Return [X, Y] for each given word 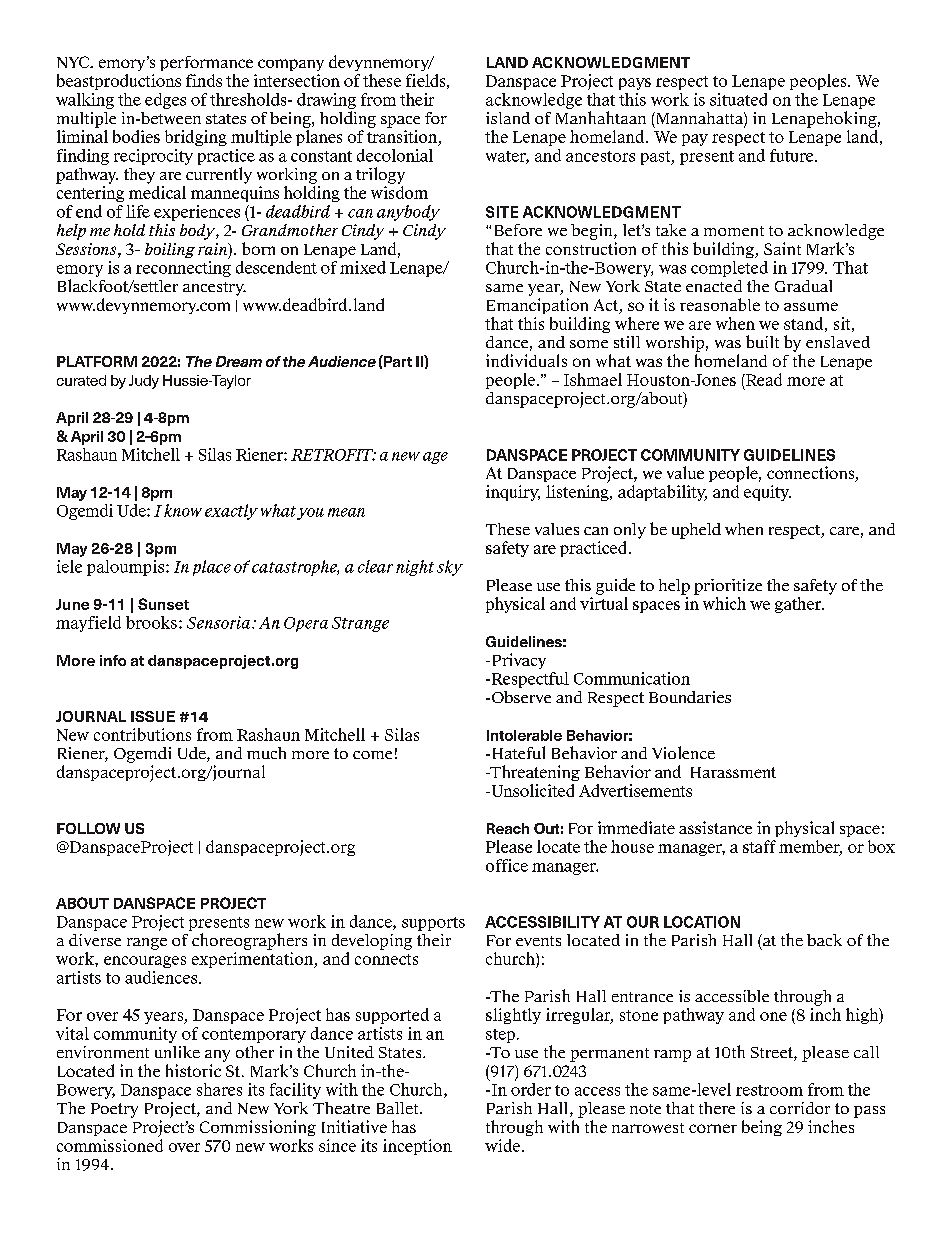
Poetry [114, 1110]
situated [738, 99]
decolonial [395, 155]
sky [450, 568]
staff [759, 846]
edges [165, 101]
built [762, 341]
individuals [526, 360]
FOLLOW [88, 828]
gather [799, 605]
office [507, 865]
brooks [151, 622]
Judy [144, 382]
